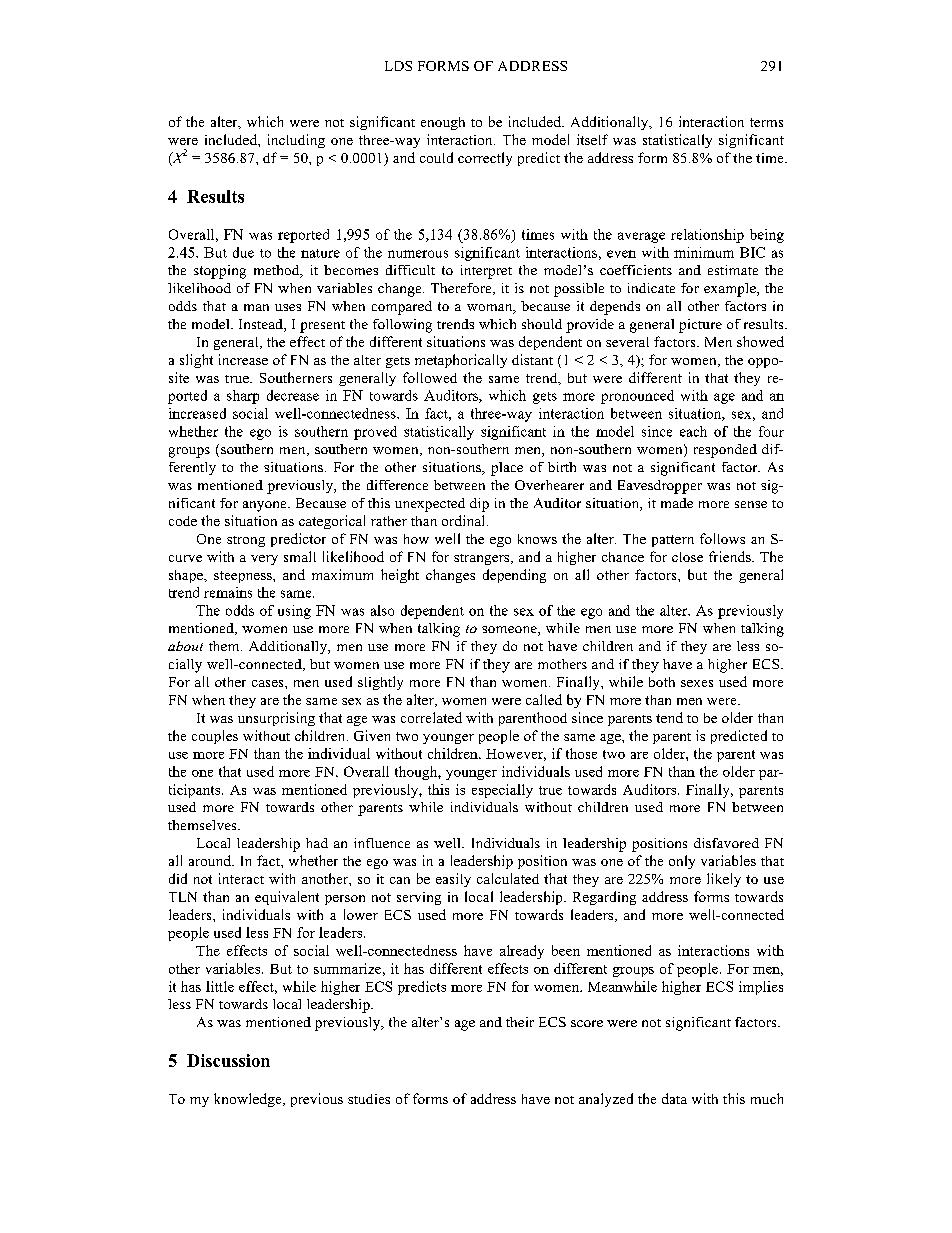 Image resolution: width=952 pixels, height=1233 pixels. What do you see at coordinates (520, 1022) in the page?
I see `their` at bounding box center [520, 1022].
